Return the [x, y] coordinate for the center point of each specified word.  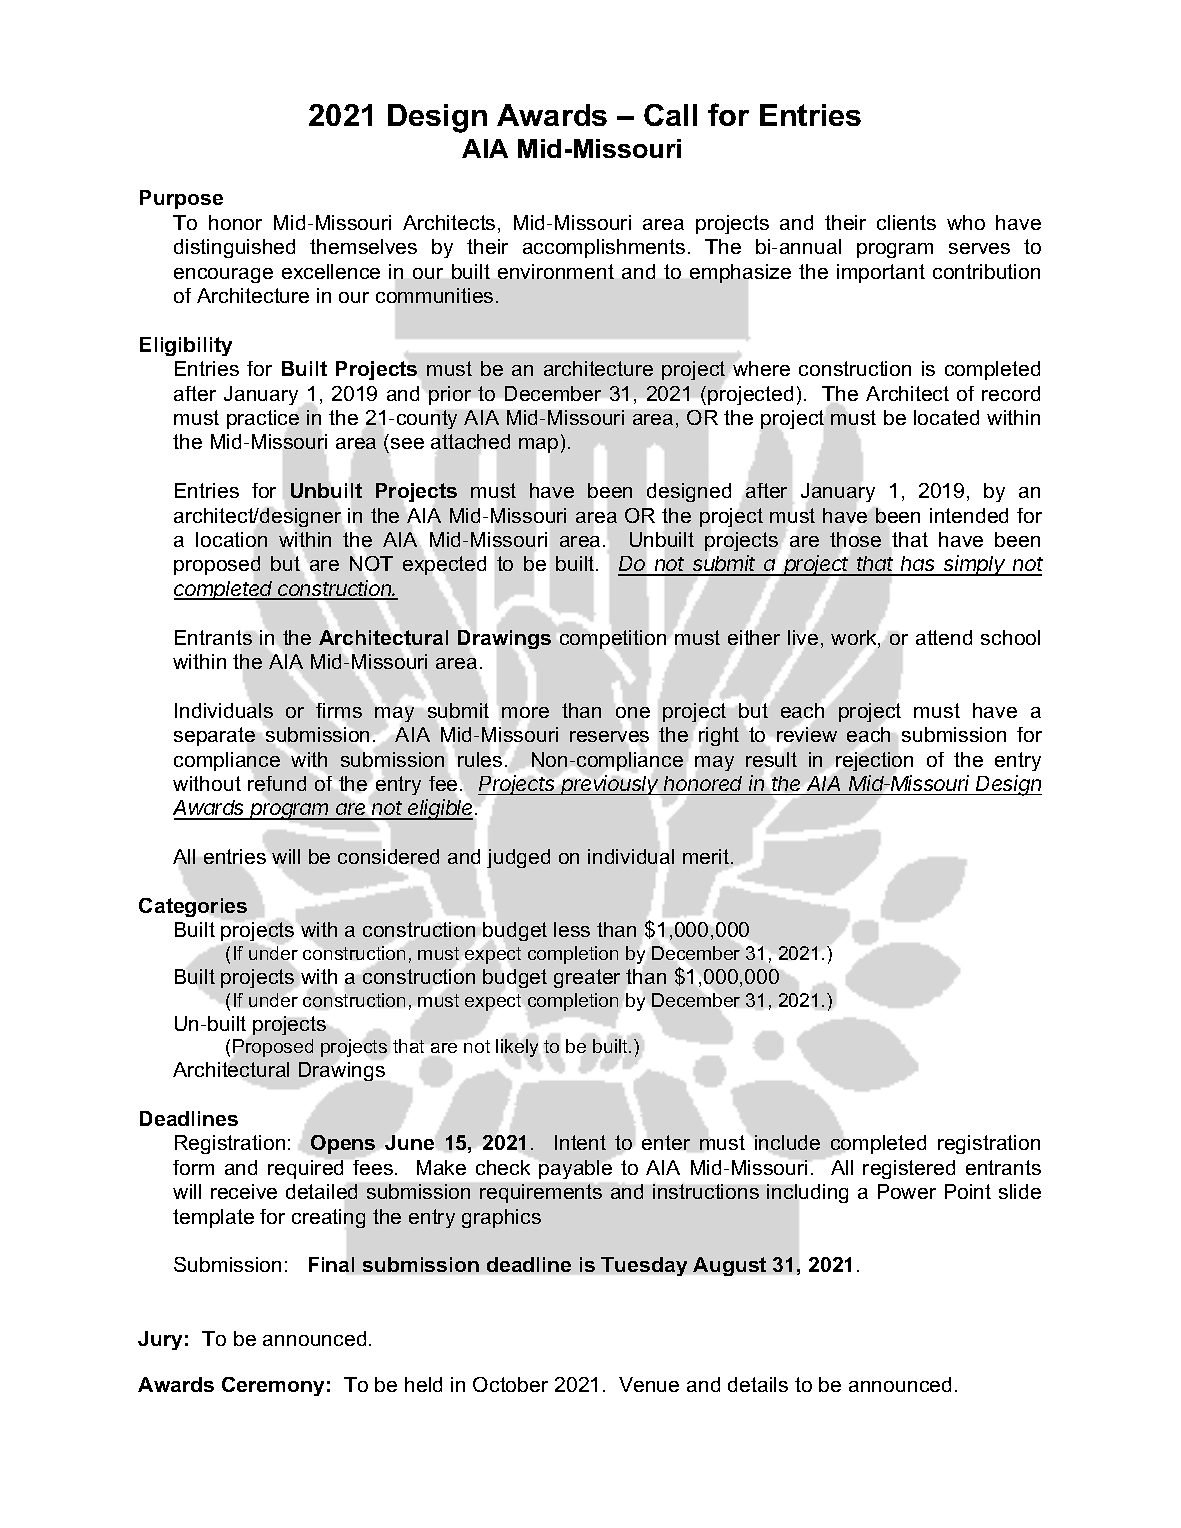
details [758, 1384]
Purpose [181, 199]
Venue [649, 1384]
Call [670, 115]
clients [906, 222]
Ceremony [273, 1386]
